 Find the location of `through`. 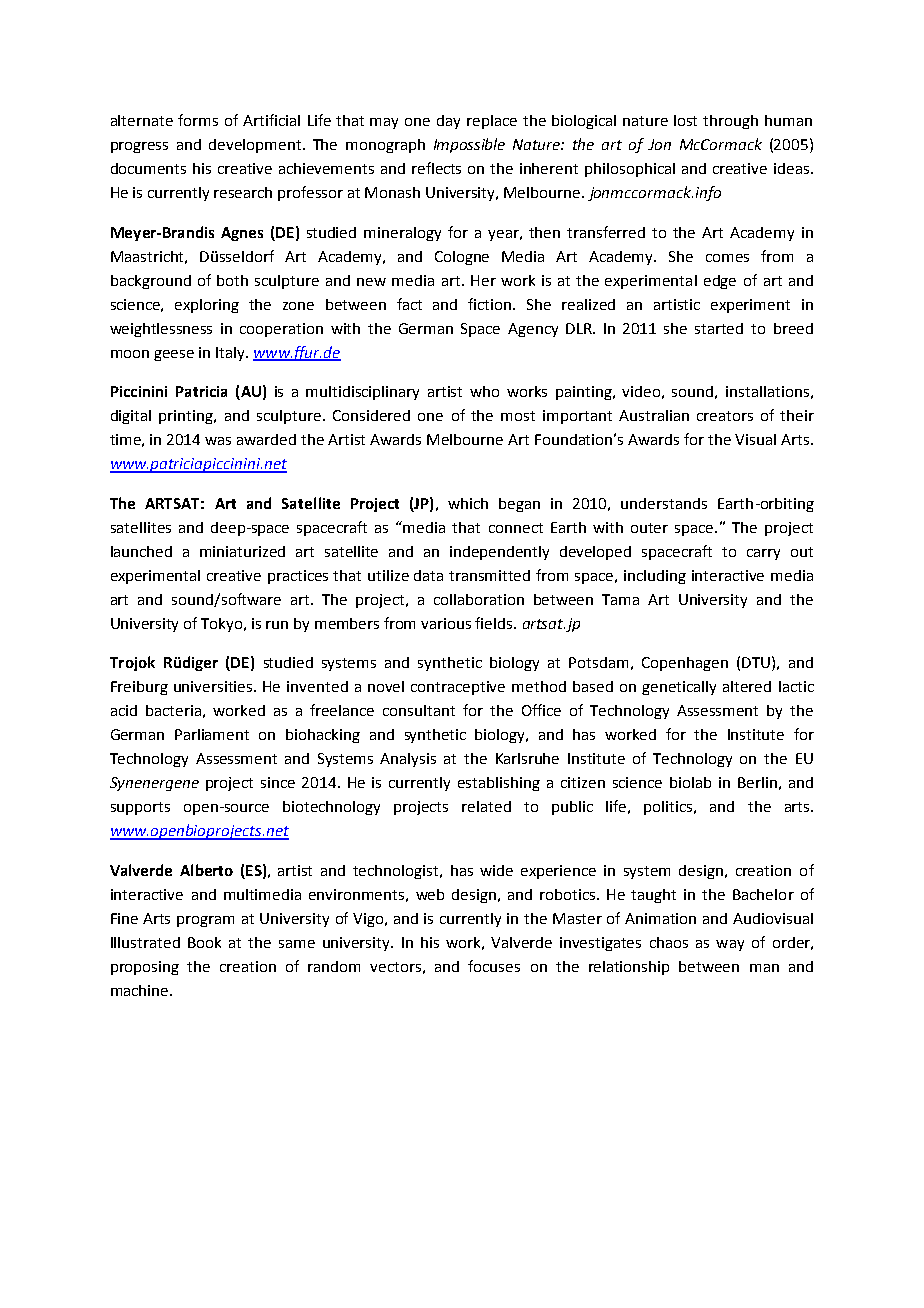

through is located at coordinates (730, 122).
